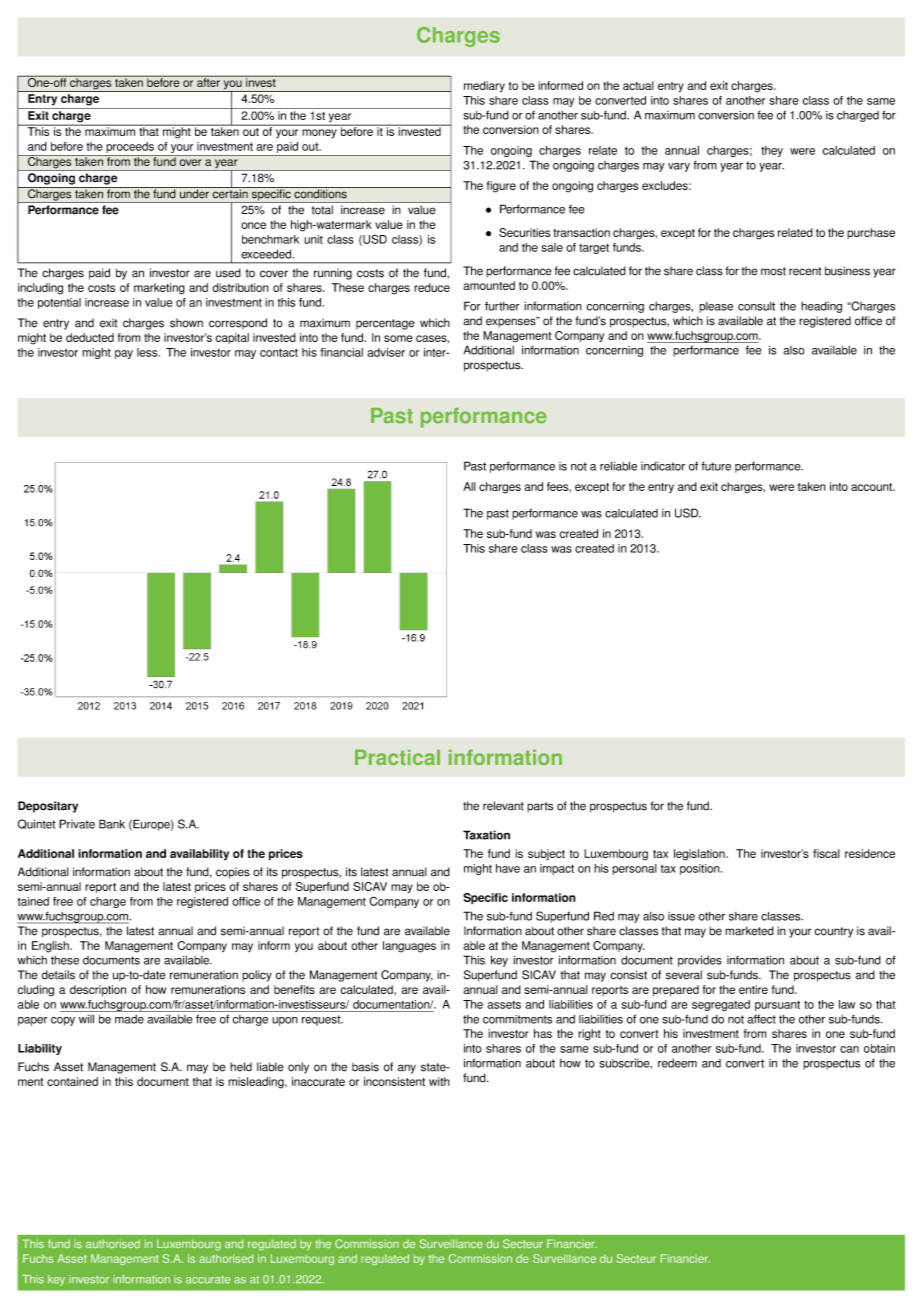 Image resolution: width=924 pixels, height=1308 pixels. Describe the element at coordinates (469, 486) in the document. I see `All` at that location.
